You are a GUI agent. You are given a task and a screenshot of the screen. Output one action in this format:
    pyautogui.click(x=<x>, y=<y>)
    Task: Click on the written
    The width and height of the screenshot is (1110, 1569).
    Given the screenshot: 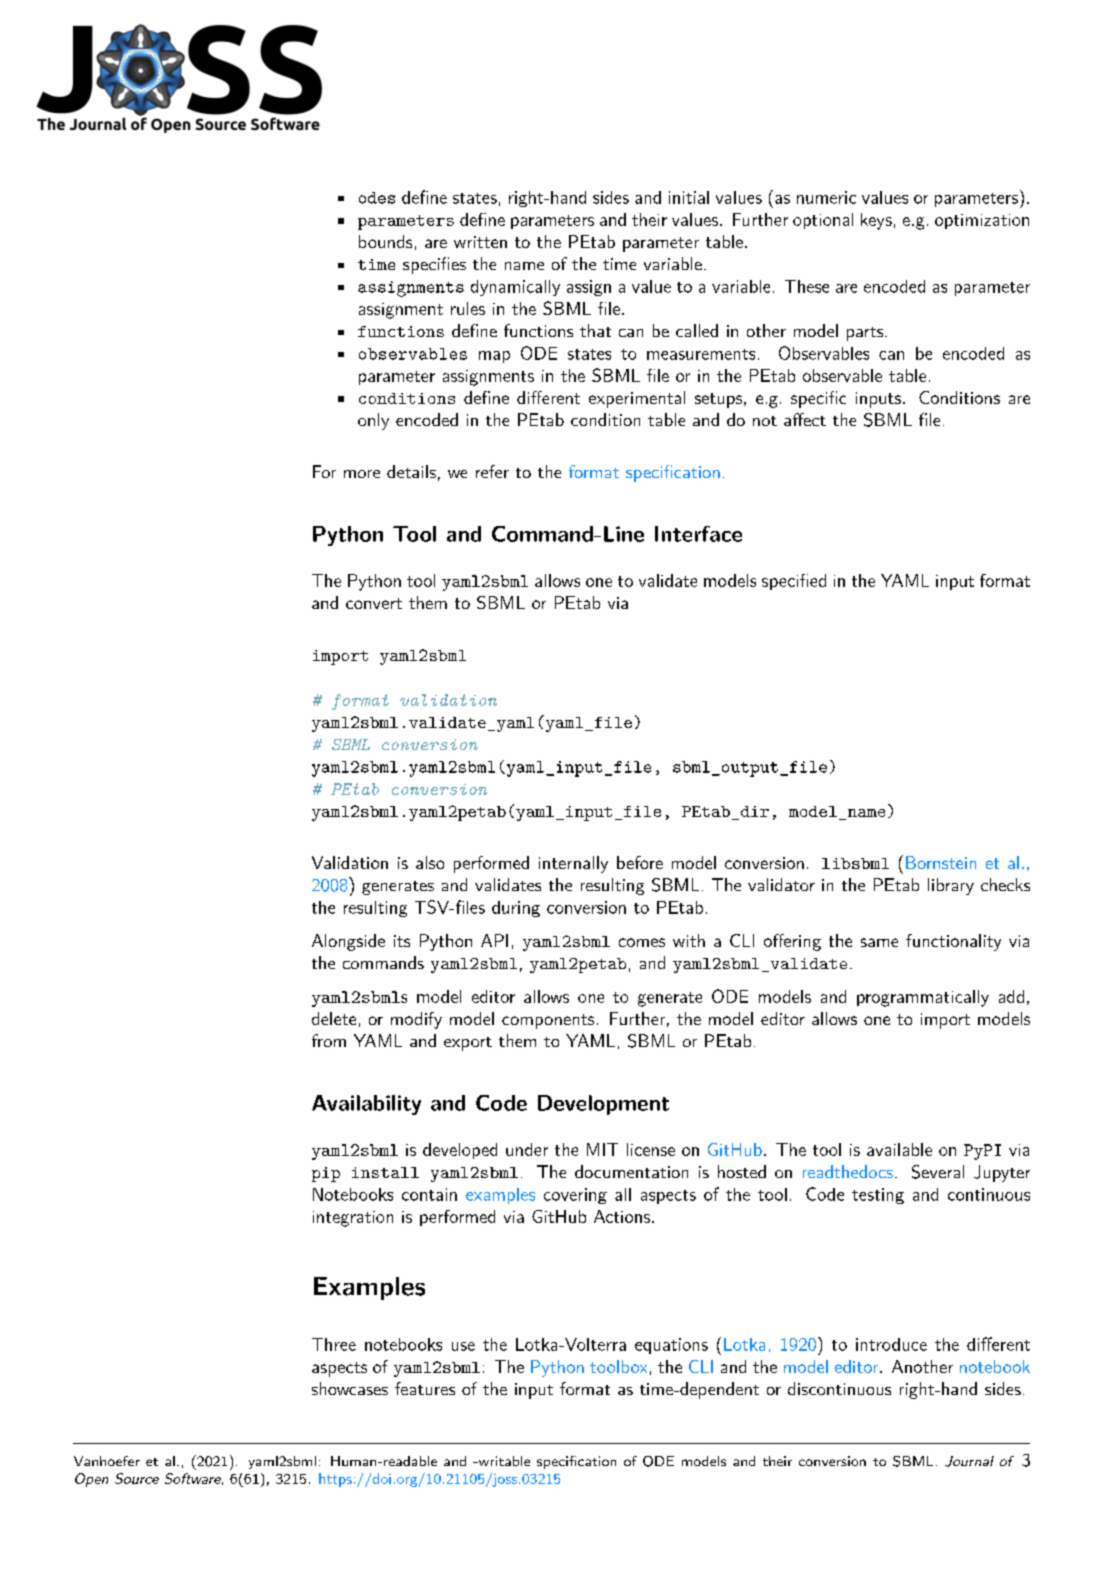 What is the action you would take?
    pyautogui.click(x=480, y=242)
